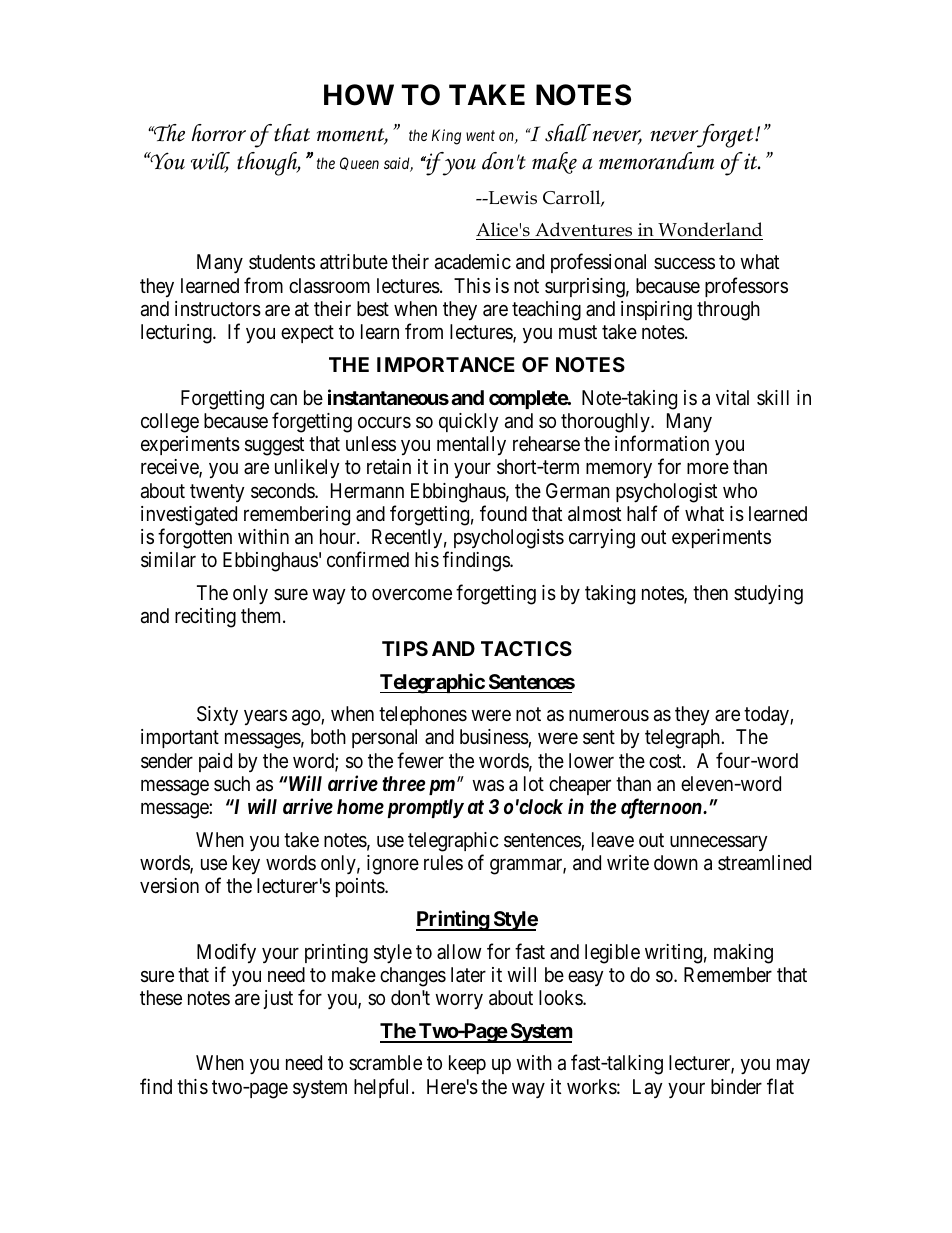  What do you see at coordinates (736, 1086) in the image?
I see `binder` at bounding box center [736, 1086].
